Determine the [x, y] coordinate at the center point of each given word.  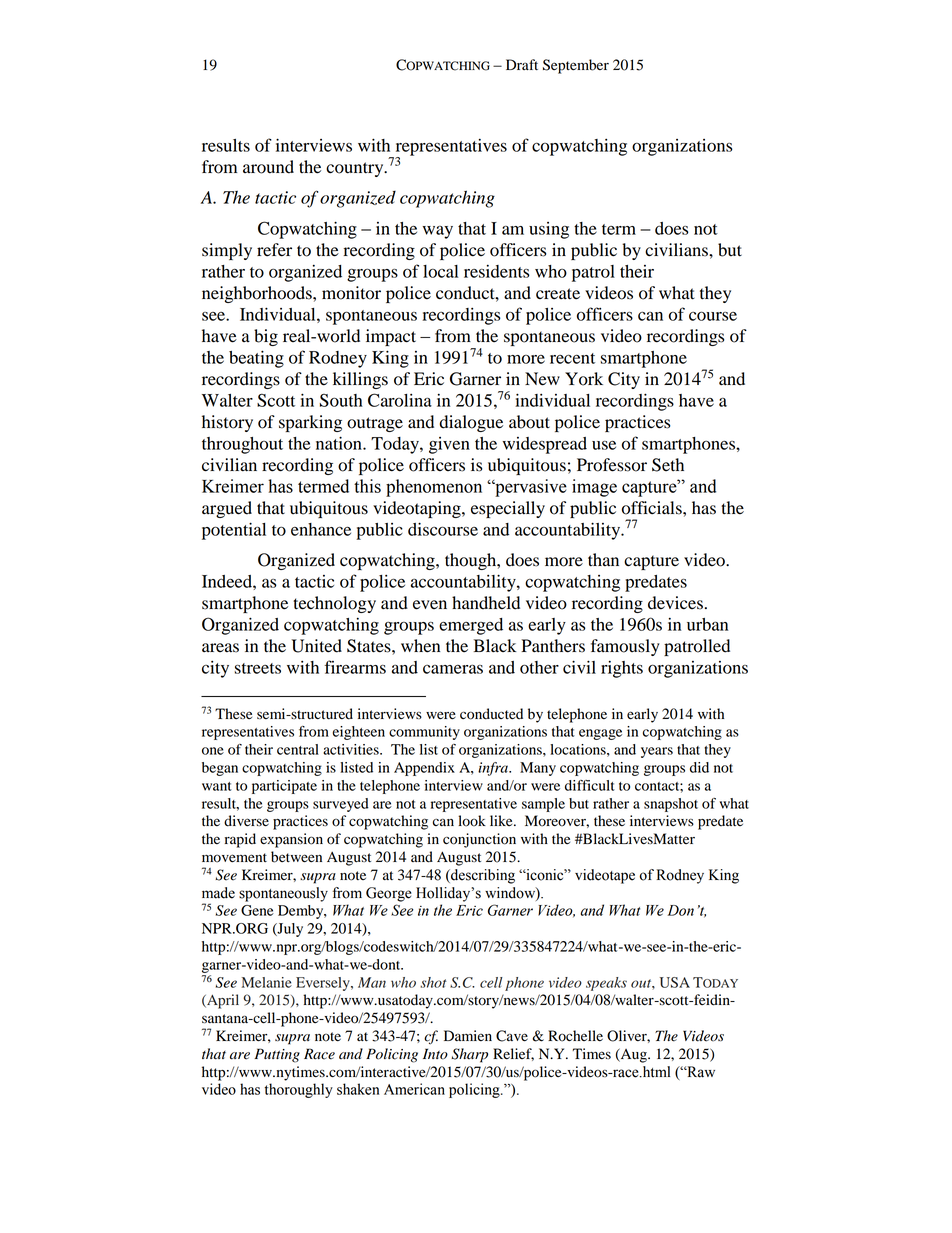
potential [234, 531]
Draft [522, 64]
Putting [277, 1055]
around [268, 167]
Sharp [469, 1055]
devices [675, 603]
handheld [486, 603]
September [576, 66]
